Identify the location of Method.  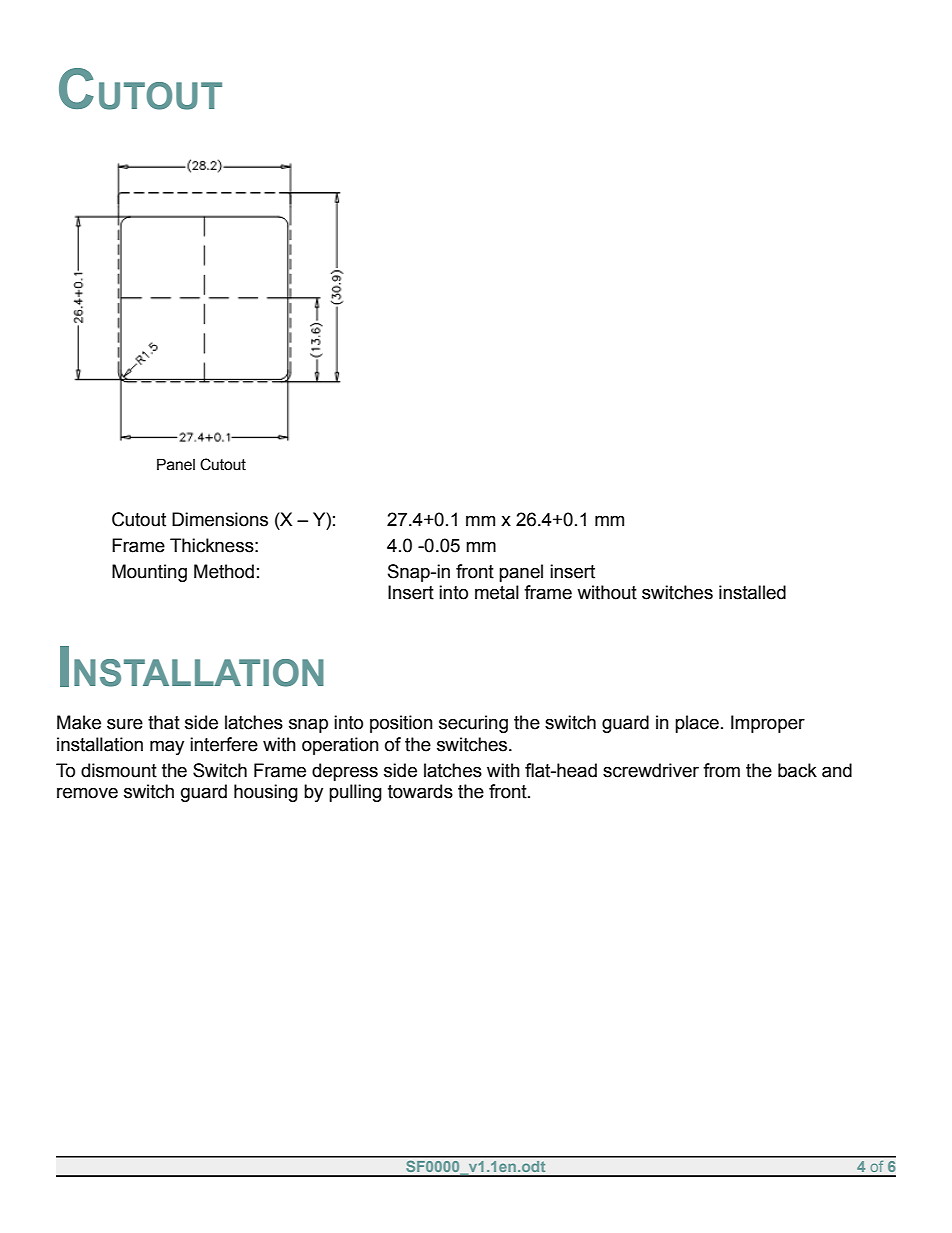
(224, 571).
